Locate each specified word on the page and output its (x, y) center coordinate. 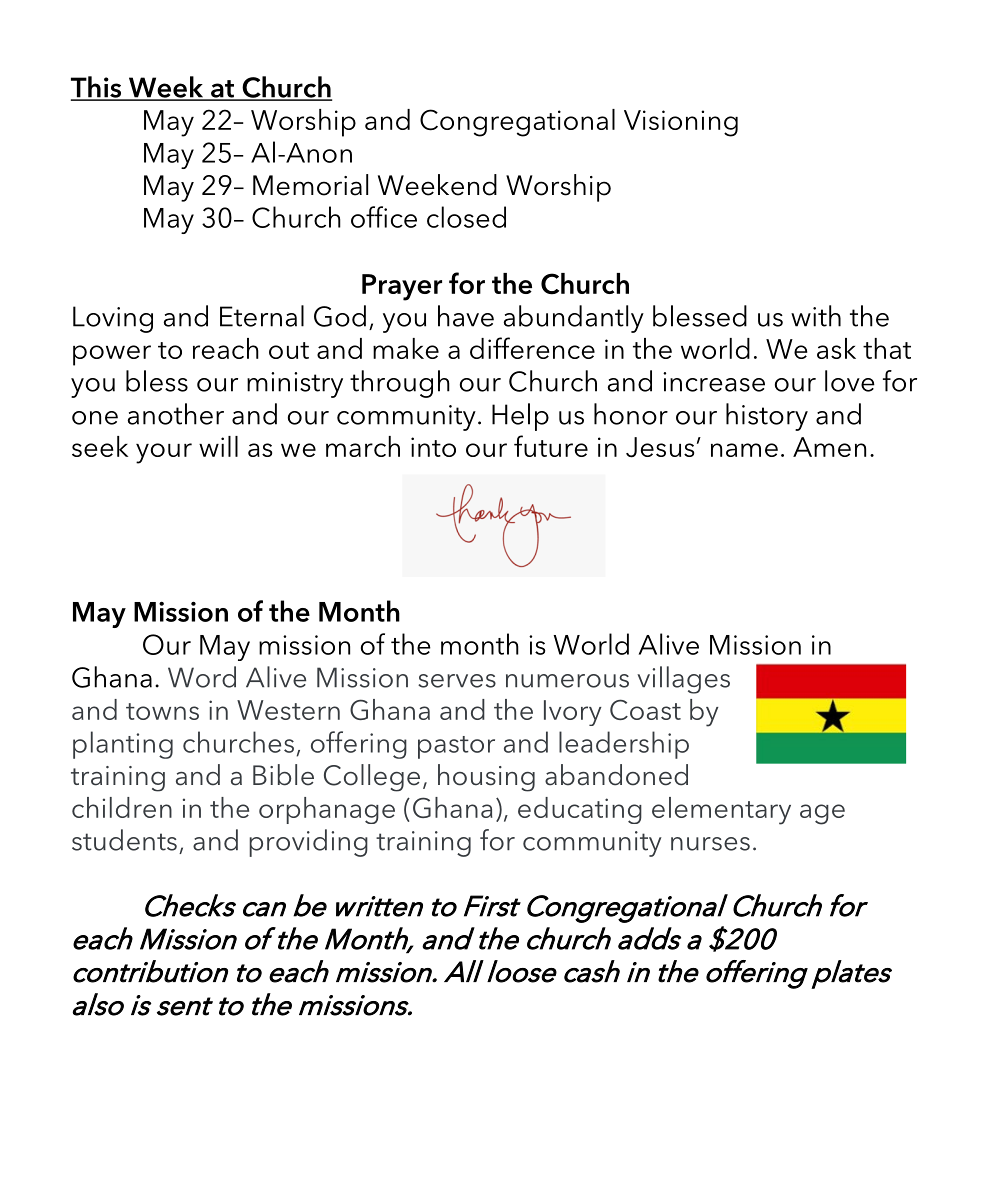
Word (202, 677)
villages (683, 680)
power (112, 355)
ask (836, 348)
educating (580, 810)
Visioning (681, 123)
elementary (721, 811)
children (122, 807)
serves (457, 681)
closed (466, 217)
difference (532, 348)
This (97, 88)
